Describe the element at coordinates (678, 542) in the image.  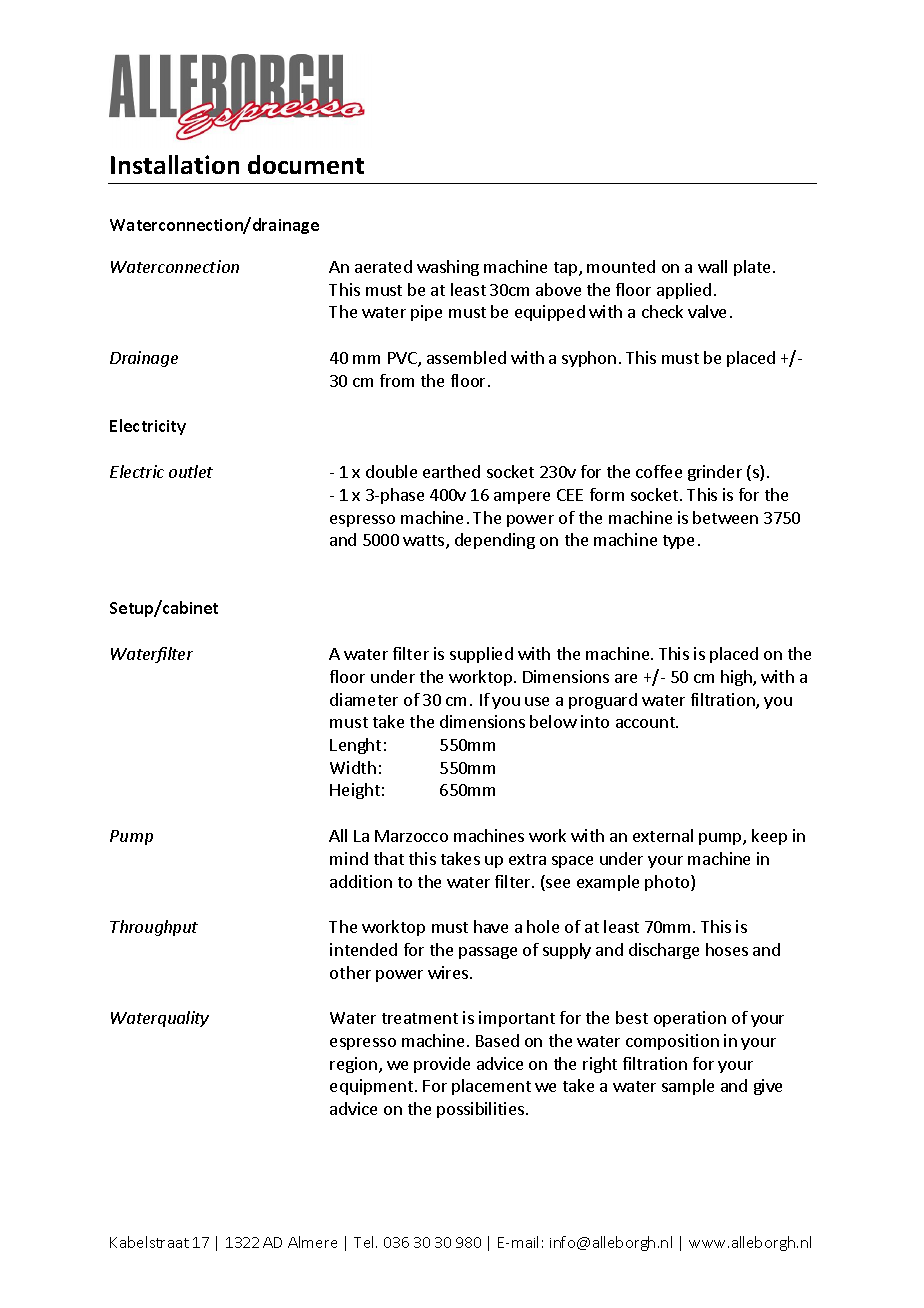
I see `type` at that location.
